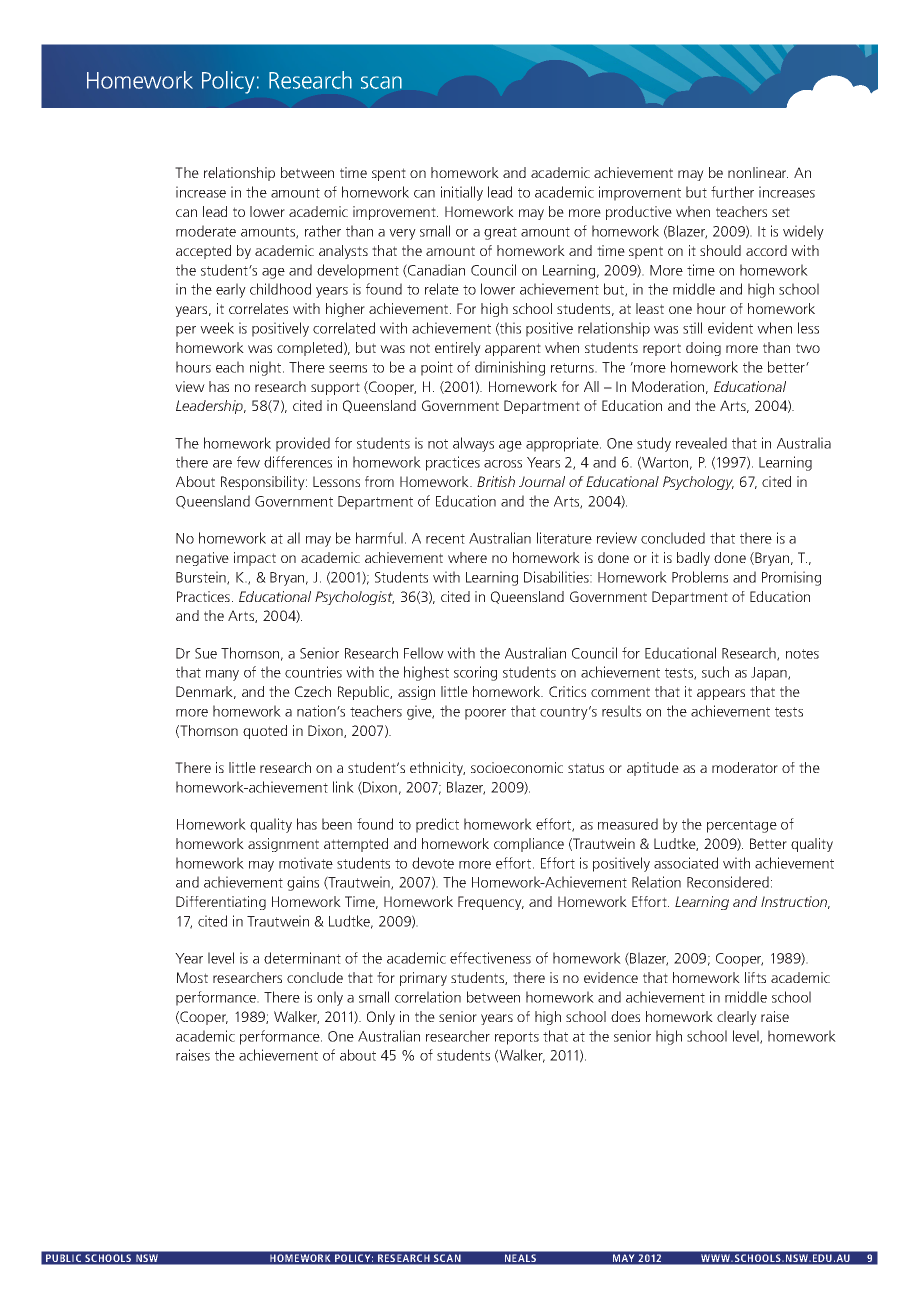 The width and height of the image is (924, 1308). Describe the element at coordinates (490, 958) in the image. I see `effectiveness` at that location.
